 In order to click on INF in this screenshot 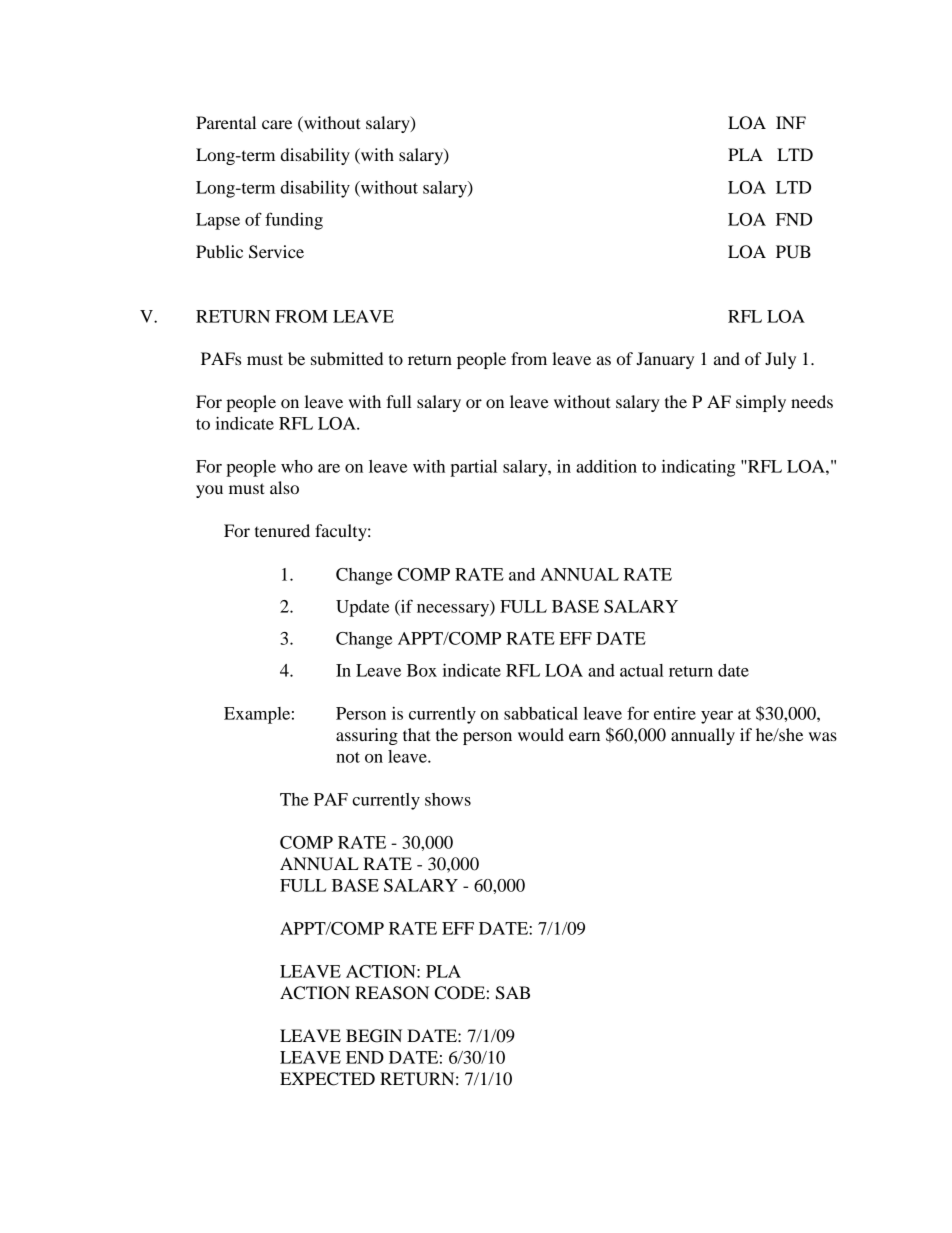, I will do `click(791, 122)`.
